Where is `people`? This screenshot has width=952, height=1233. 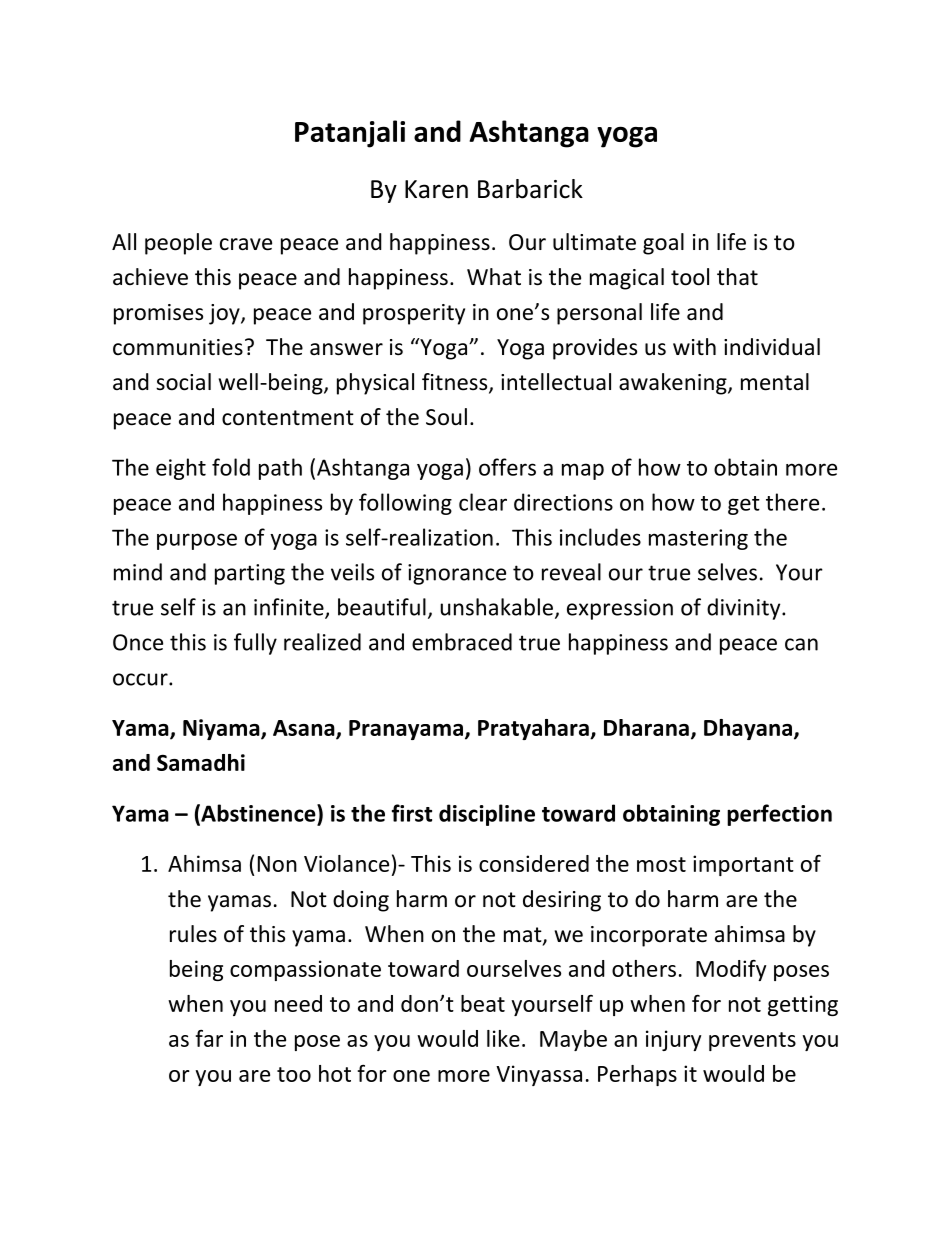 people is located at coordinates (178, 244).
